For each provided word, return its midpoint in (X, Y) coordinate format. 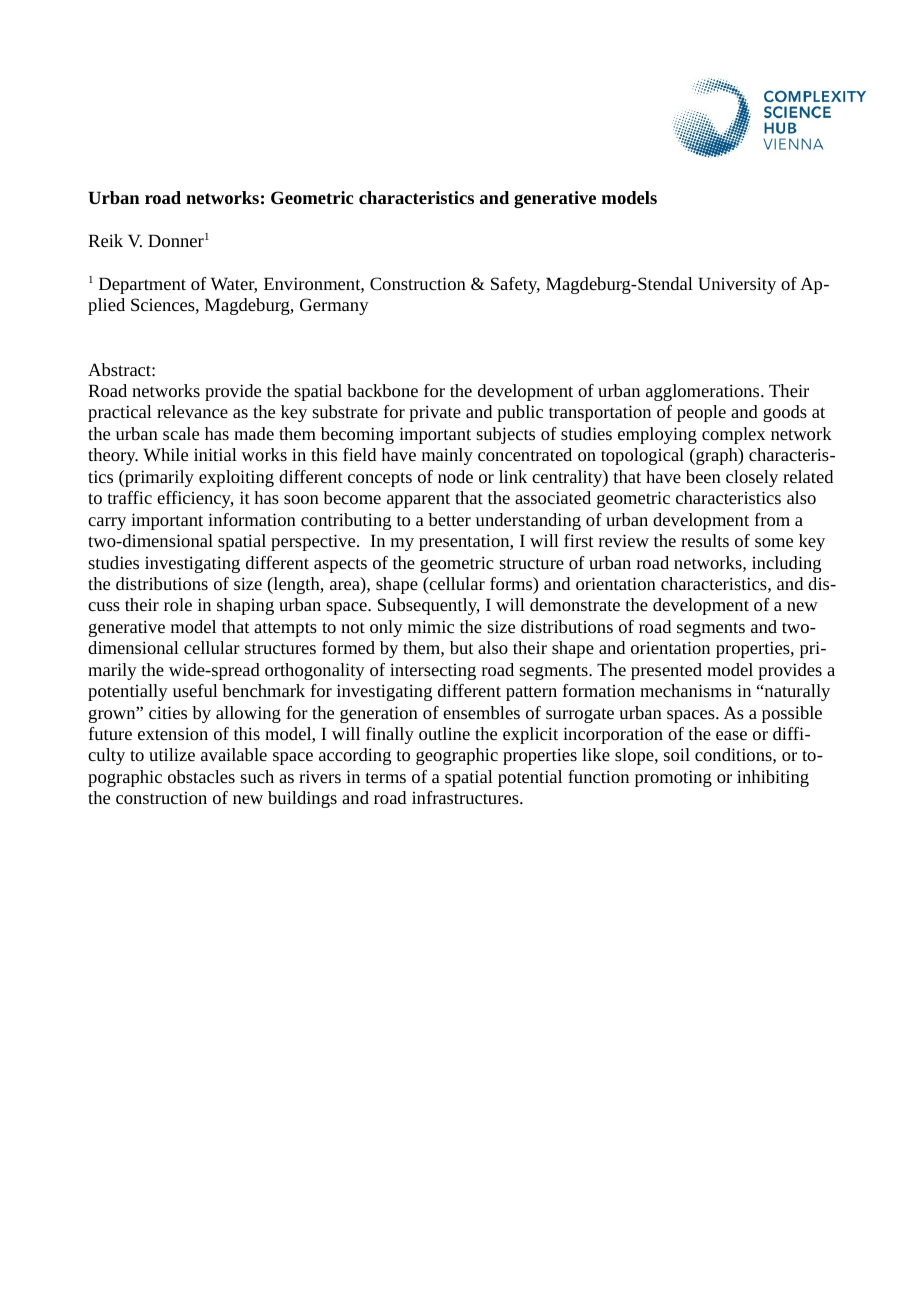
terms (386, 777)
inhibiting (773, 778)
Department (142, 285)
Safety (515, 285)
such (257, 776)
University (737, 285)
